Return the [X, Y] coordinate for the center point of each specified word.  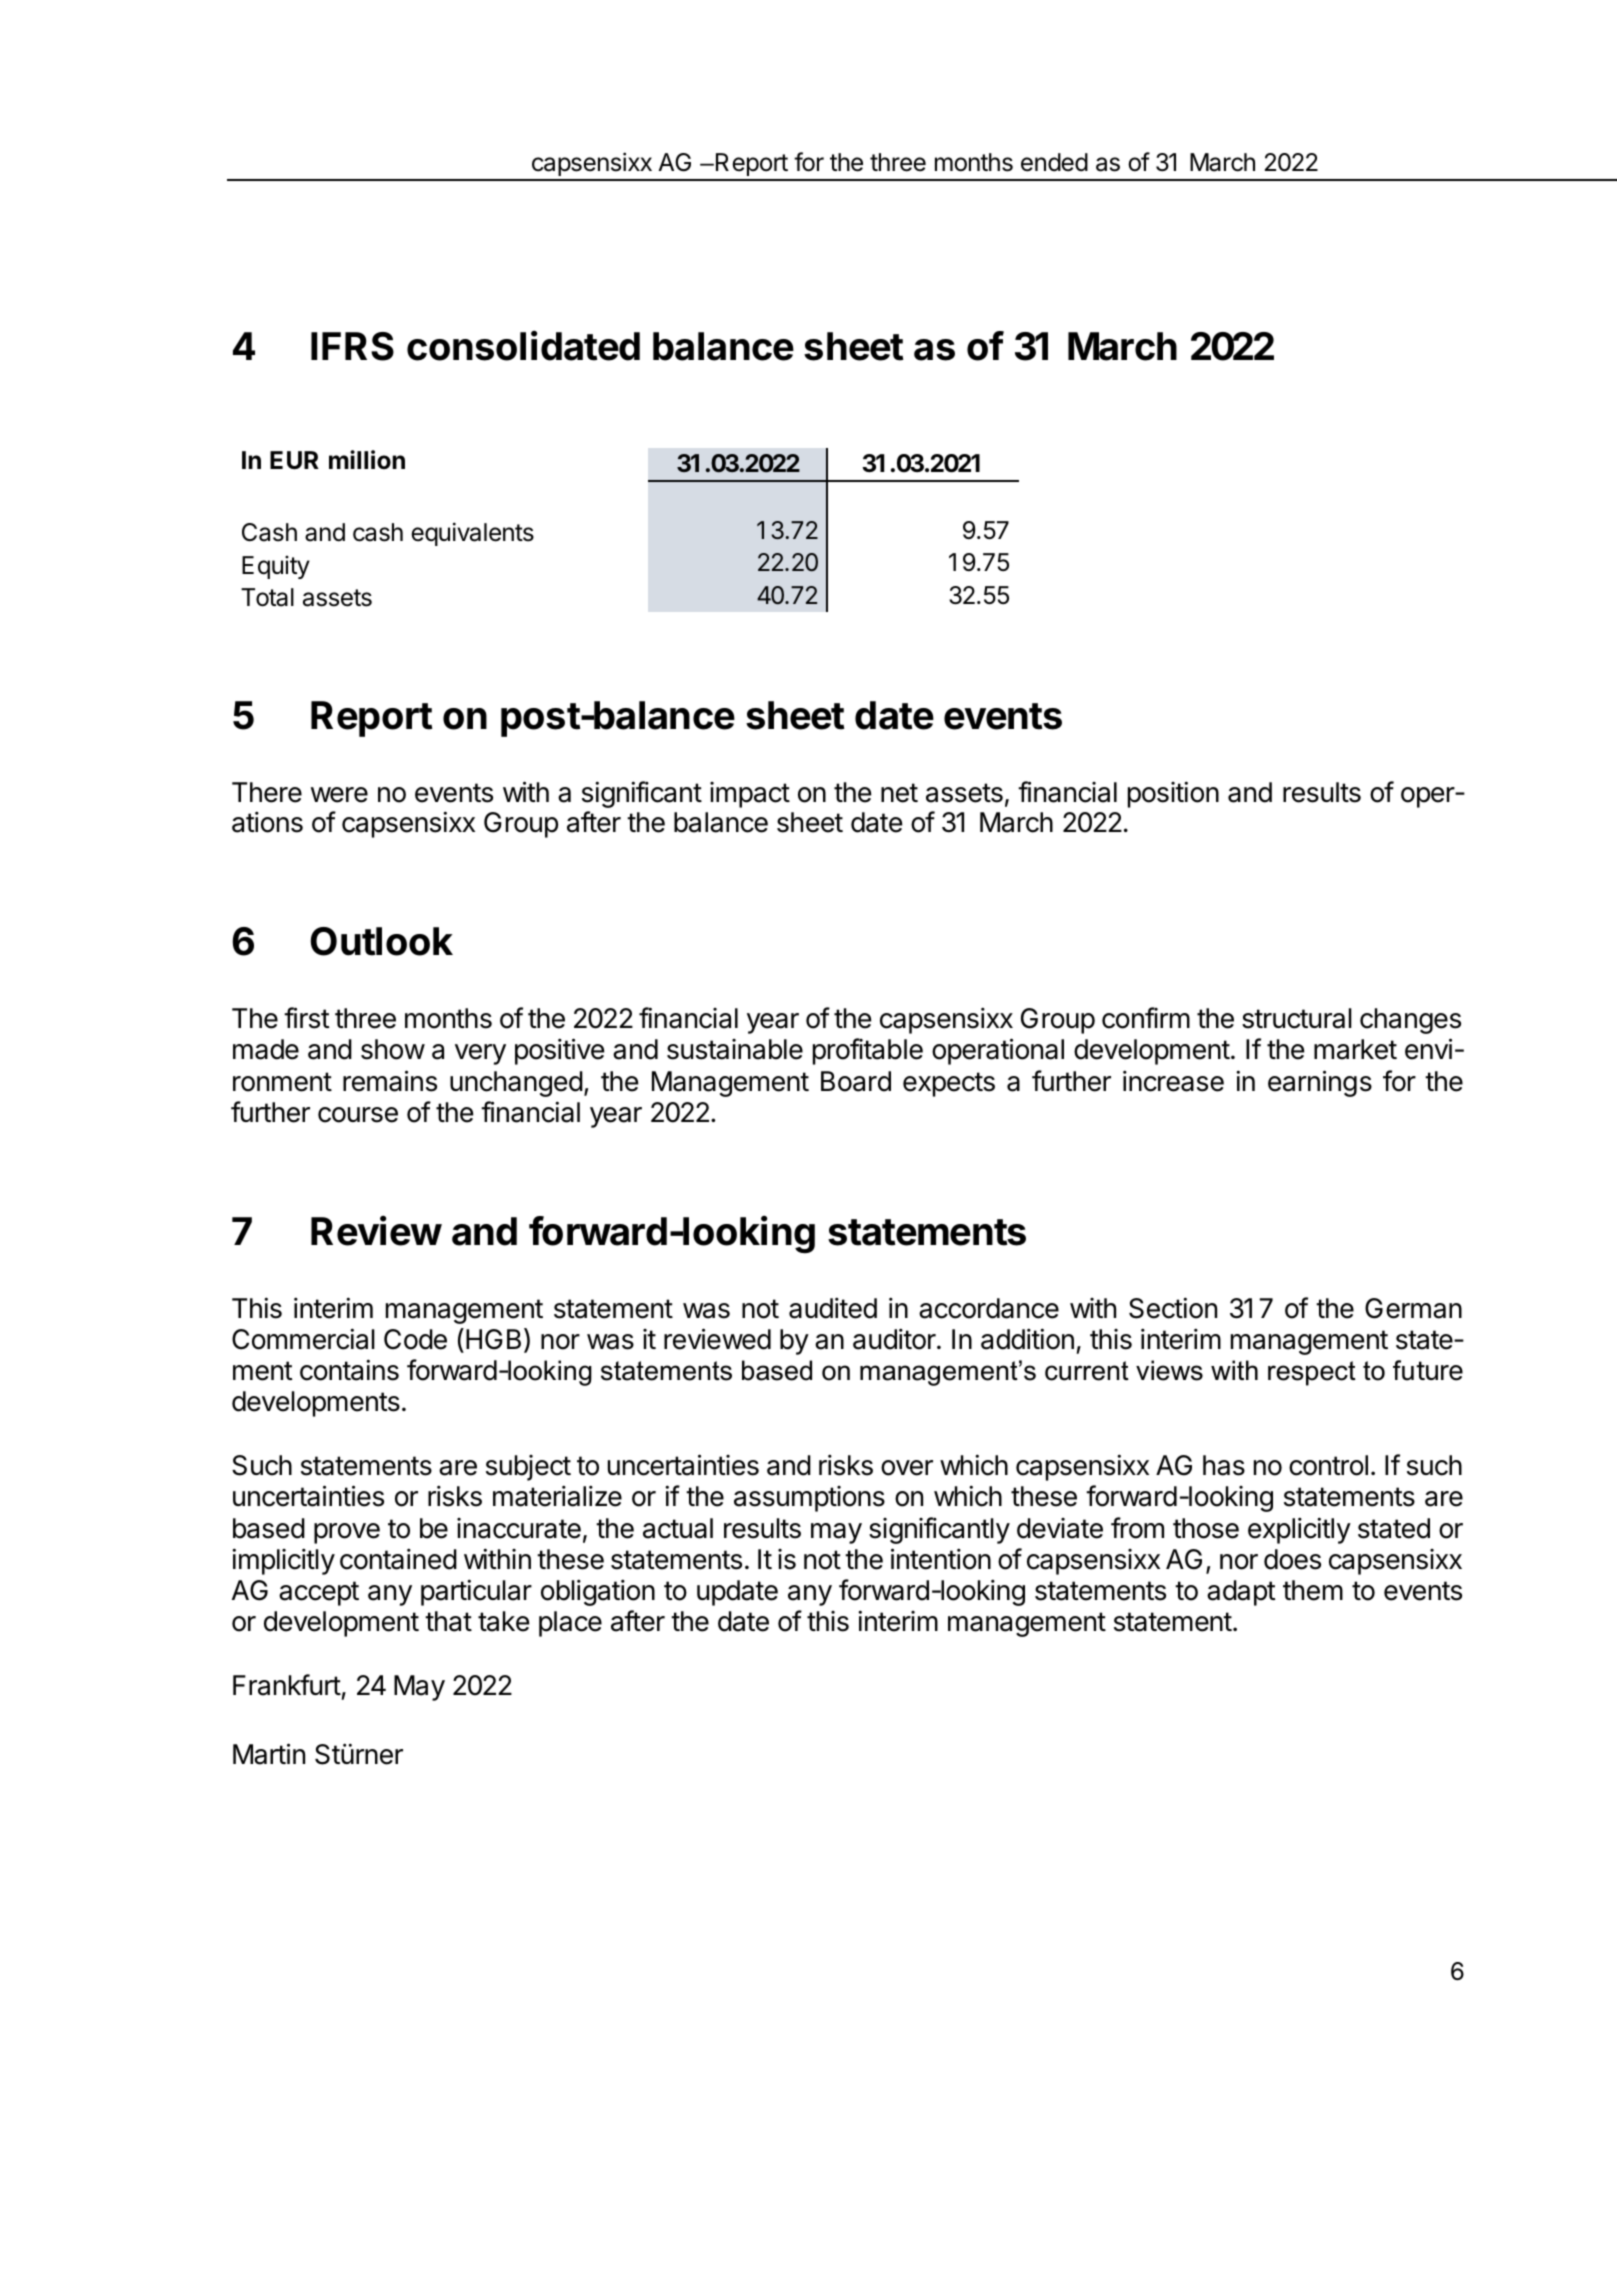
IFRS [352, 346]
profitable [868, 1051]
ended [1054, 162]
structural [1297, 1018]
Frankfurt [287, 1685]
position [1173, 794]
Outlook [381, 941]
